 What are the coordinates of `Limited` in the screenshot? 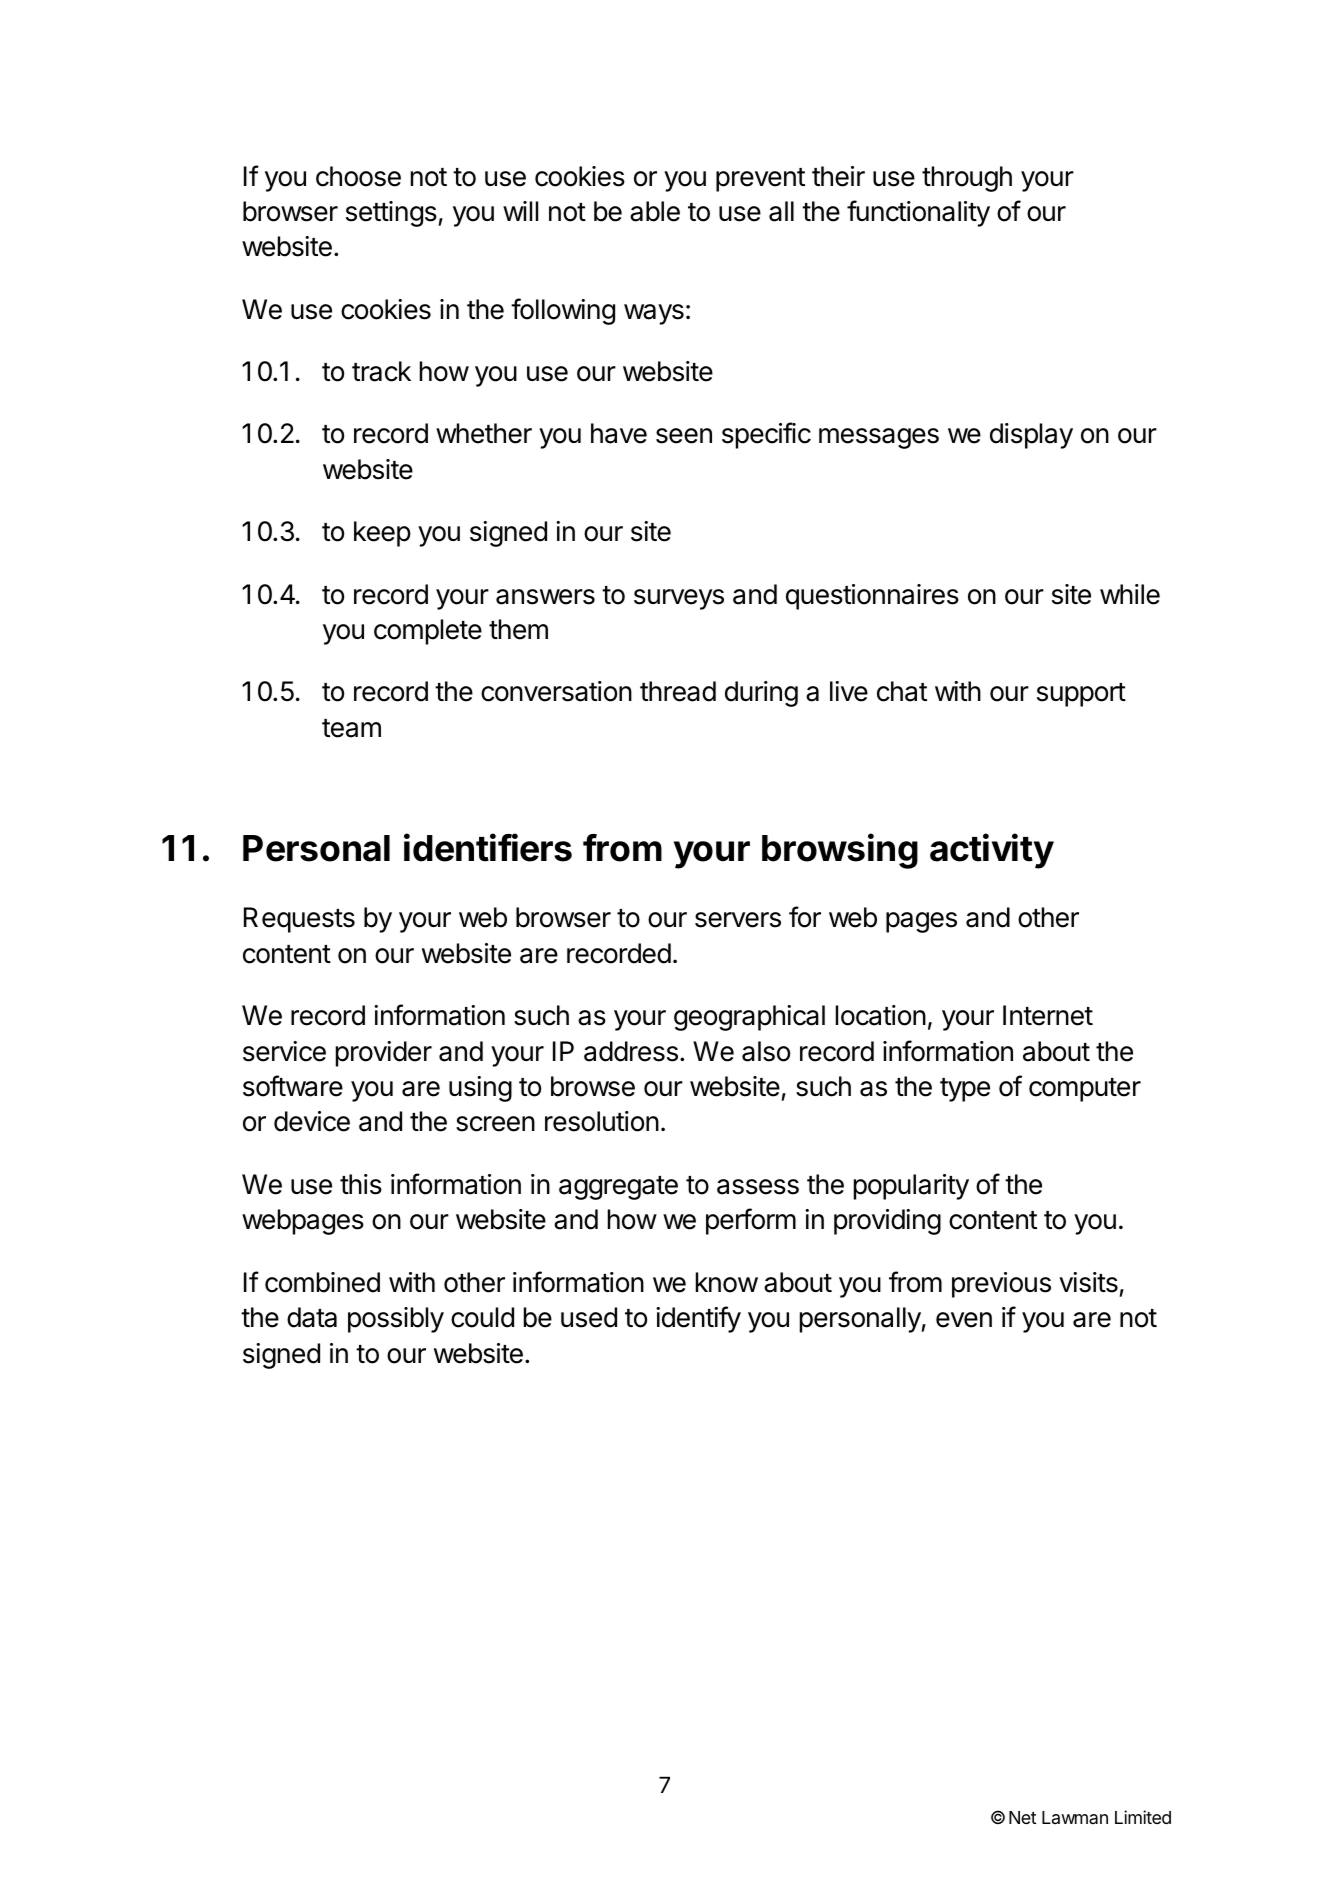 It's located at (1143, 1817).
